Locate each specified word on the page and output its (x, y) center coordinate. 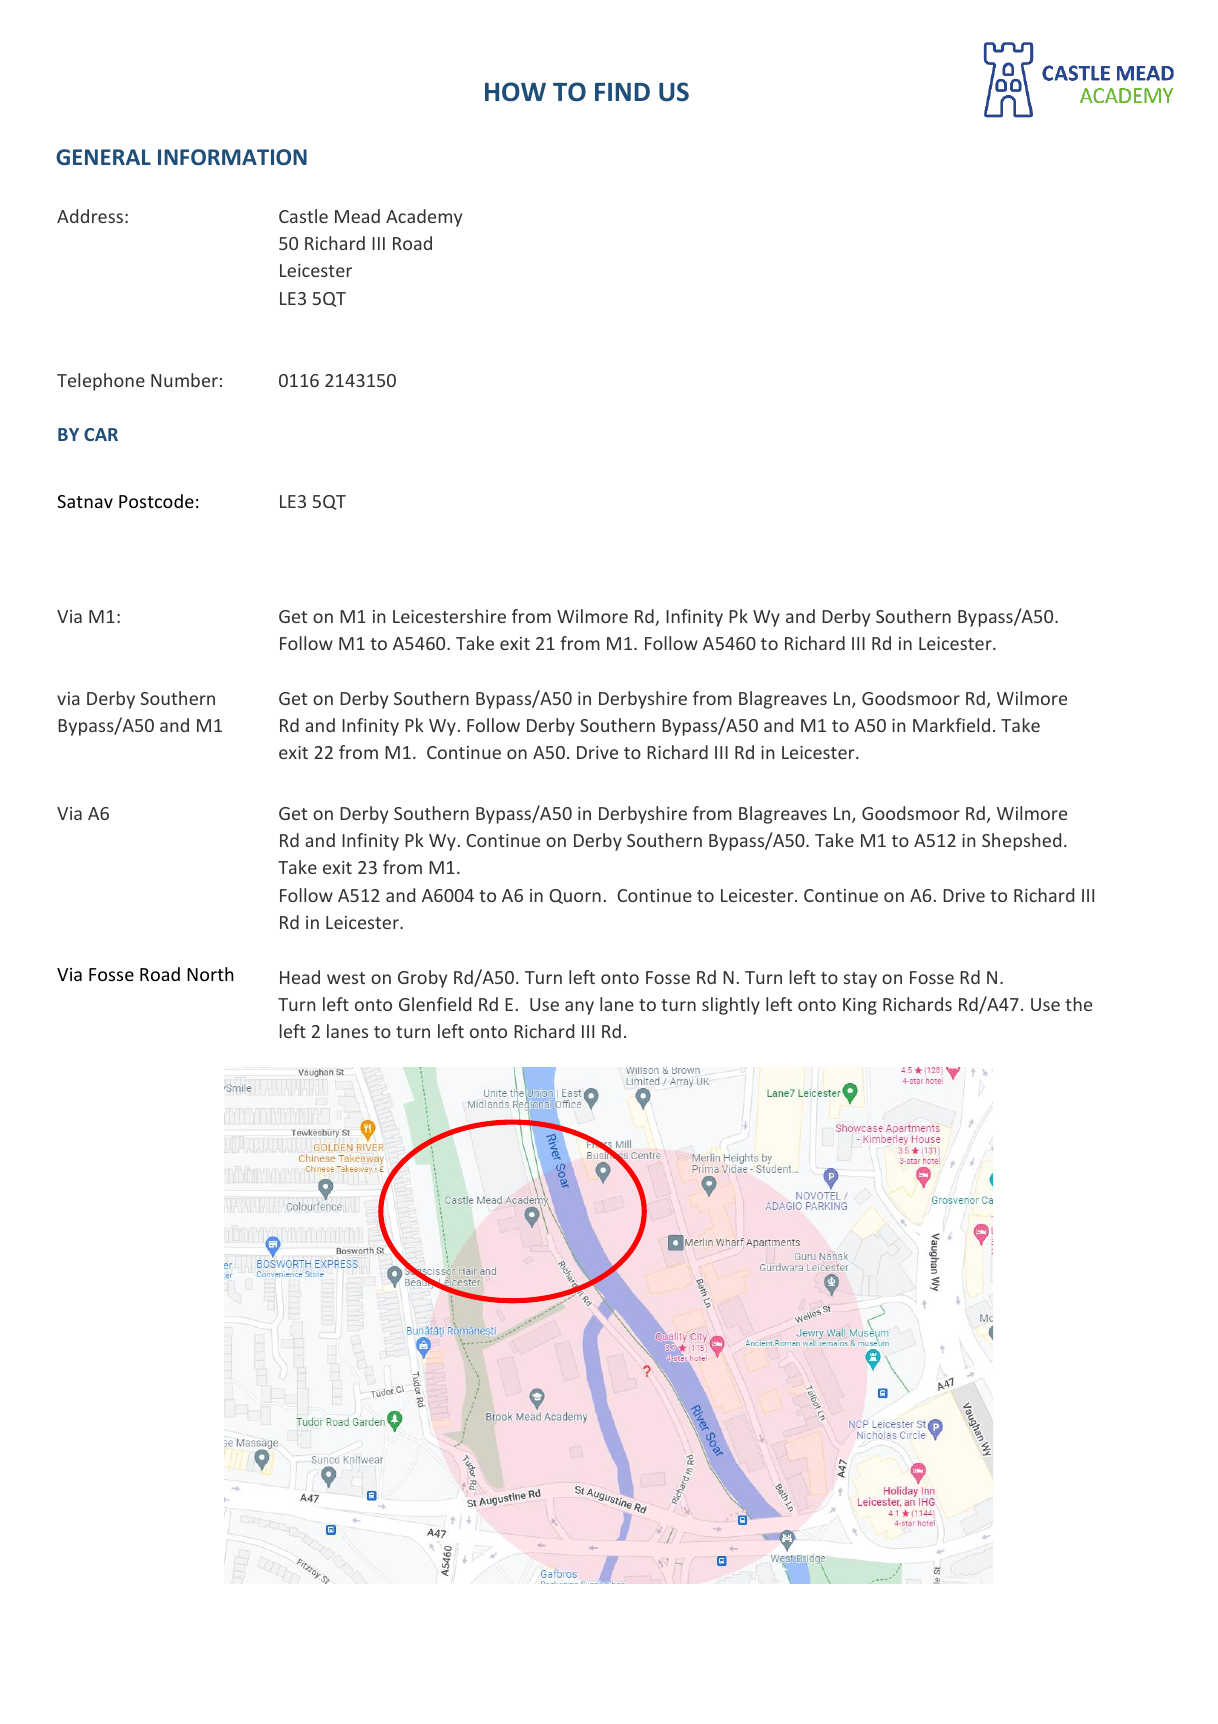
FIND (622, 92)
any (579, 1008)
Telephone (101, 382)
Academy (424, 218)
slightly (731, 1006)
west (346, 978)
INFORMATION (232, 157)
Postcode (156, 501)
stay (860, 980)
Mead (357, 216)
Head (300, 977)
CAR (101, 434)
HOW (515, 92)
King (860, 1006)
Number (184, 380)
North (210, 974)
